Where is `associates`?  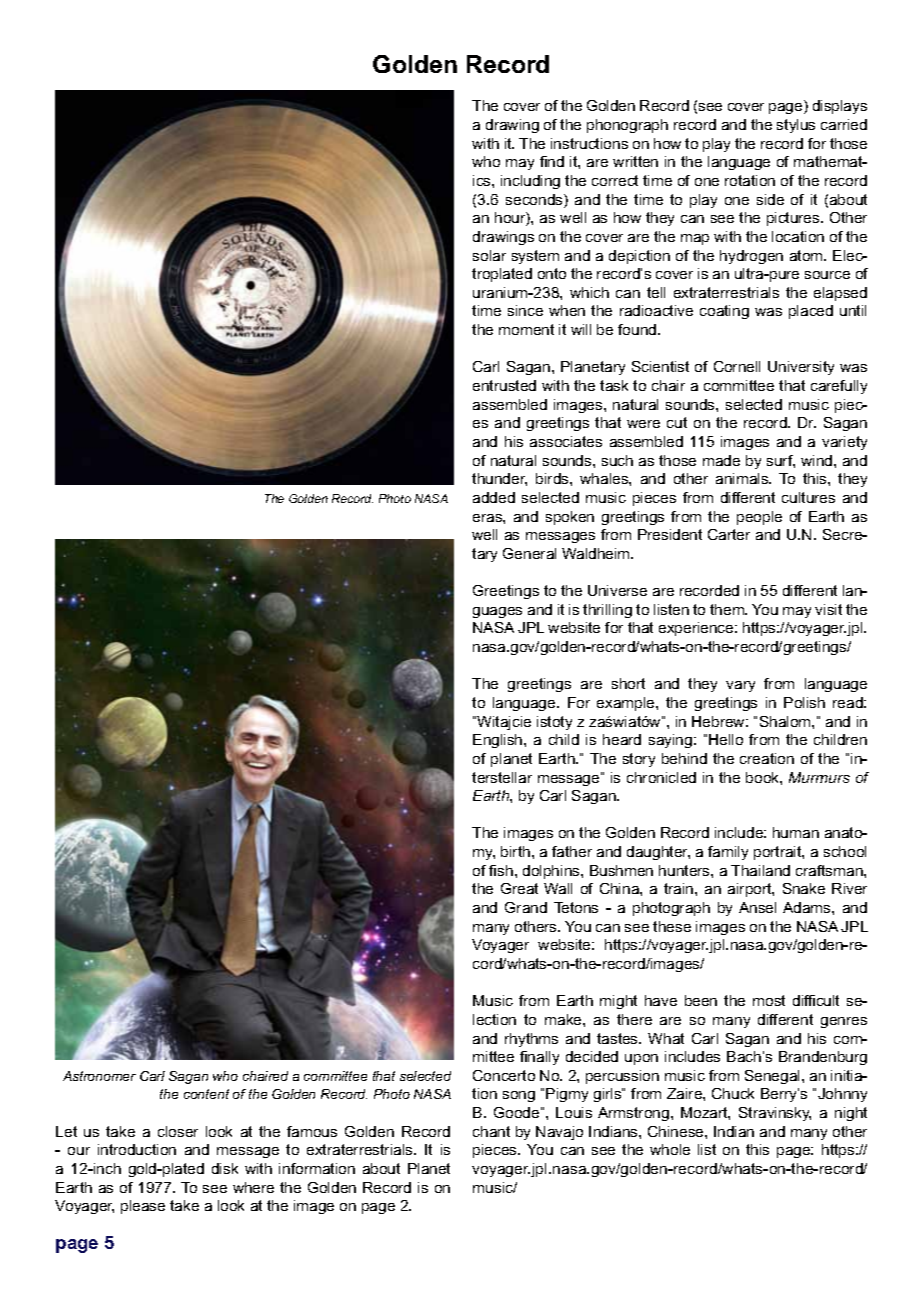 associates is located at coordinates (566, 441).
